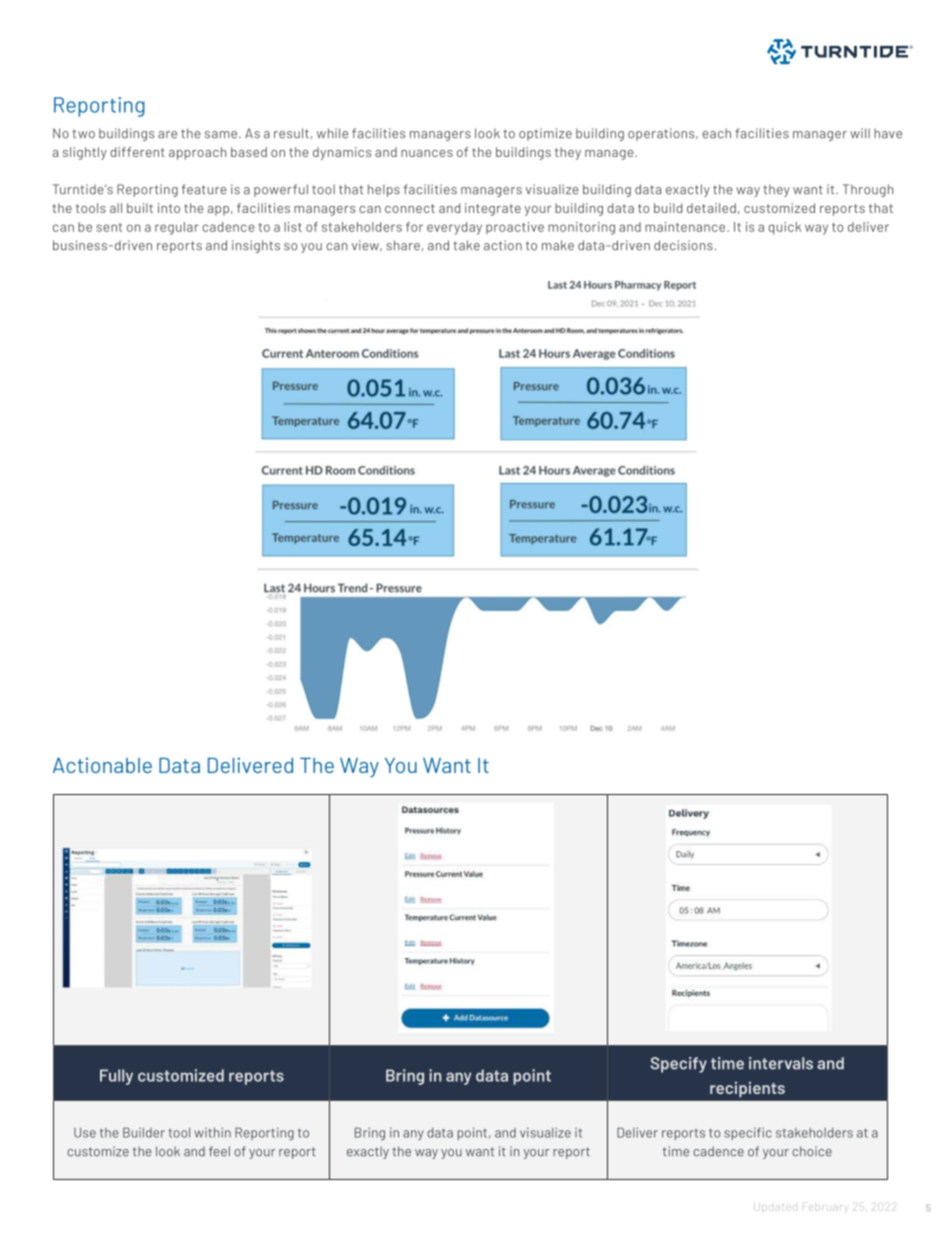 The height and width of the image is (1233, 952). Describe the element at coordinates (558, 245) in the image. I see `make` at that location.
